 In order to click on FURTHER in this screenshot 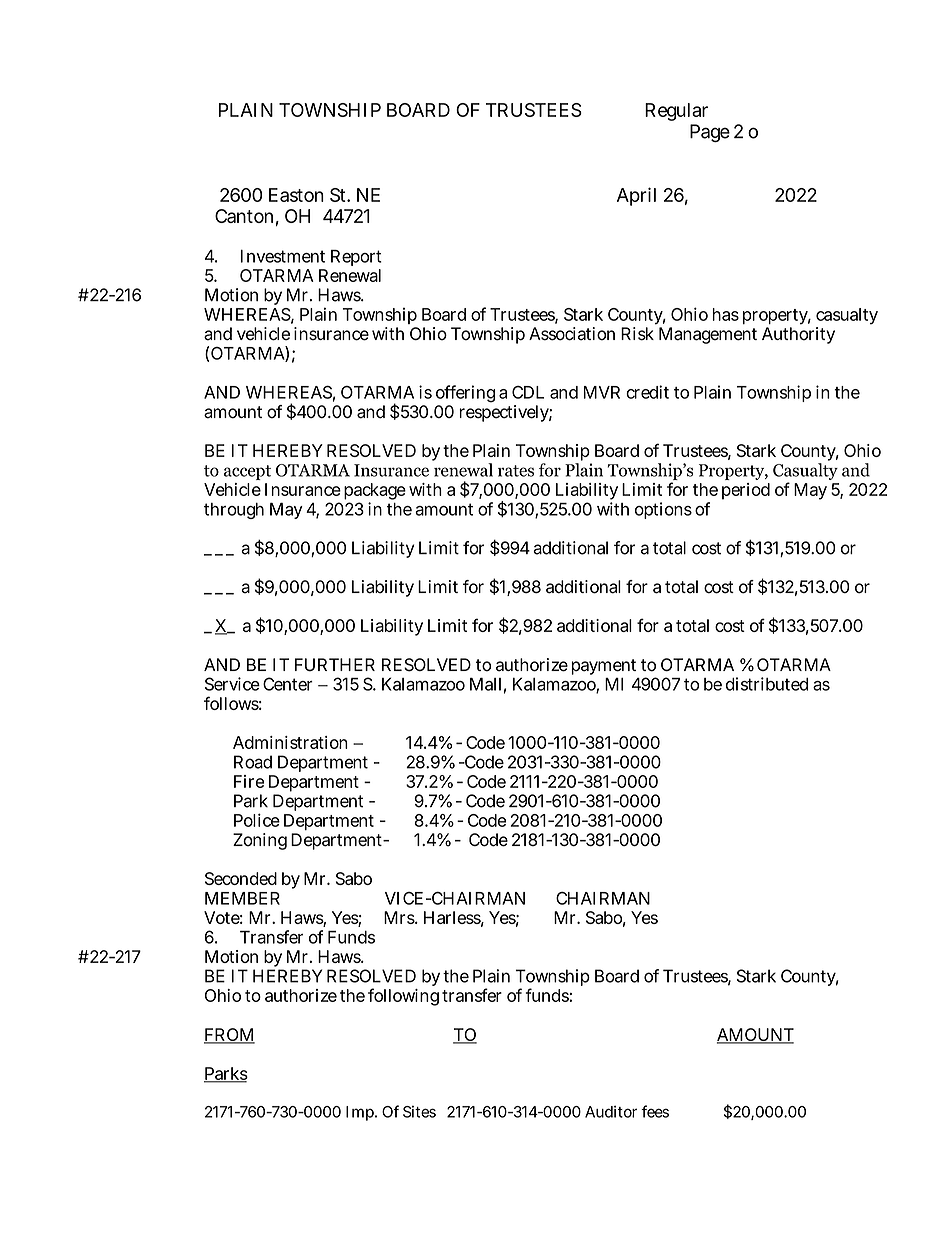, I will do `click(335, 665)`.
